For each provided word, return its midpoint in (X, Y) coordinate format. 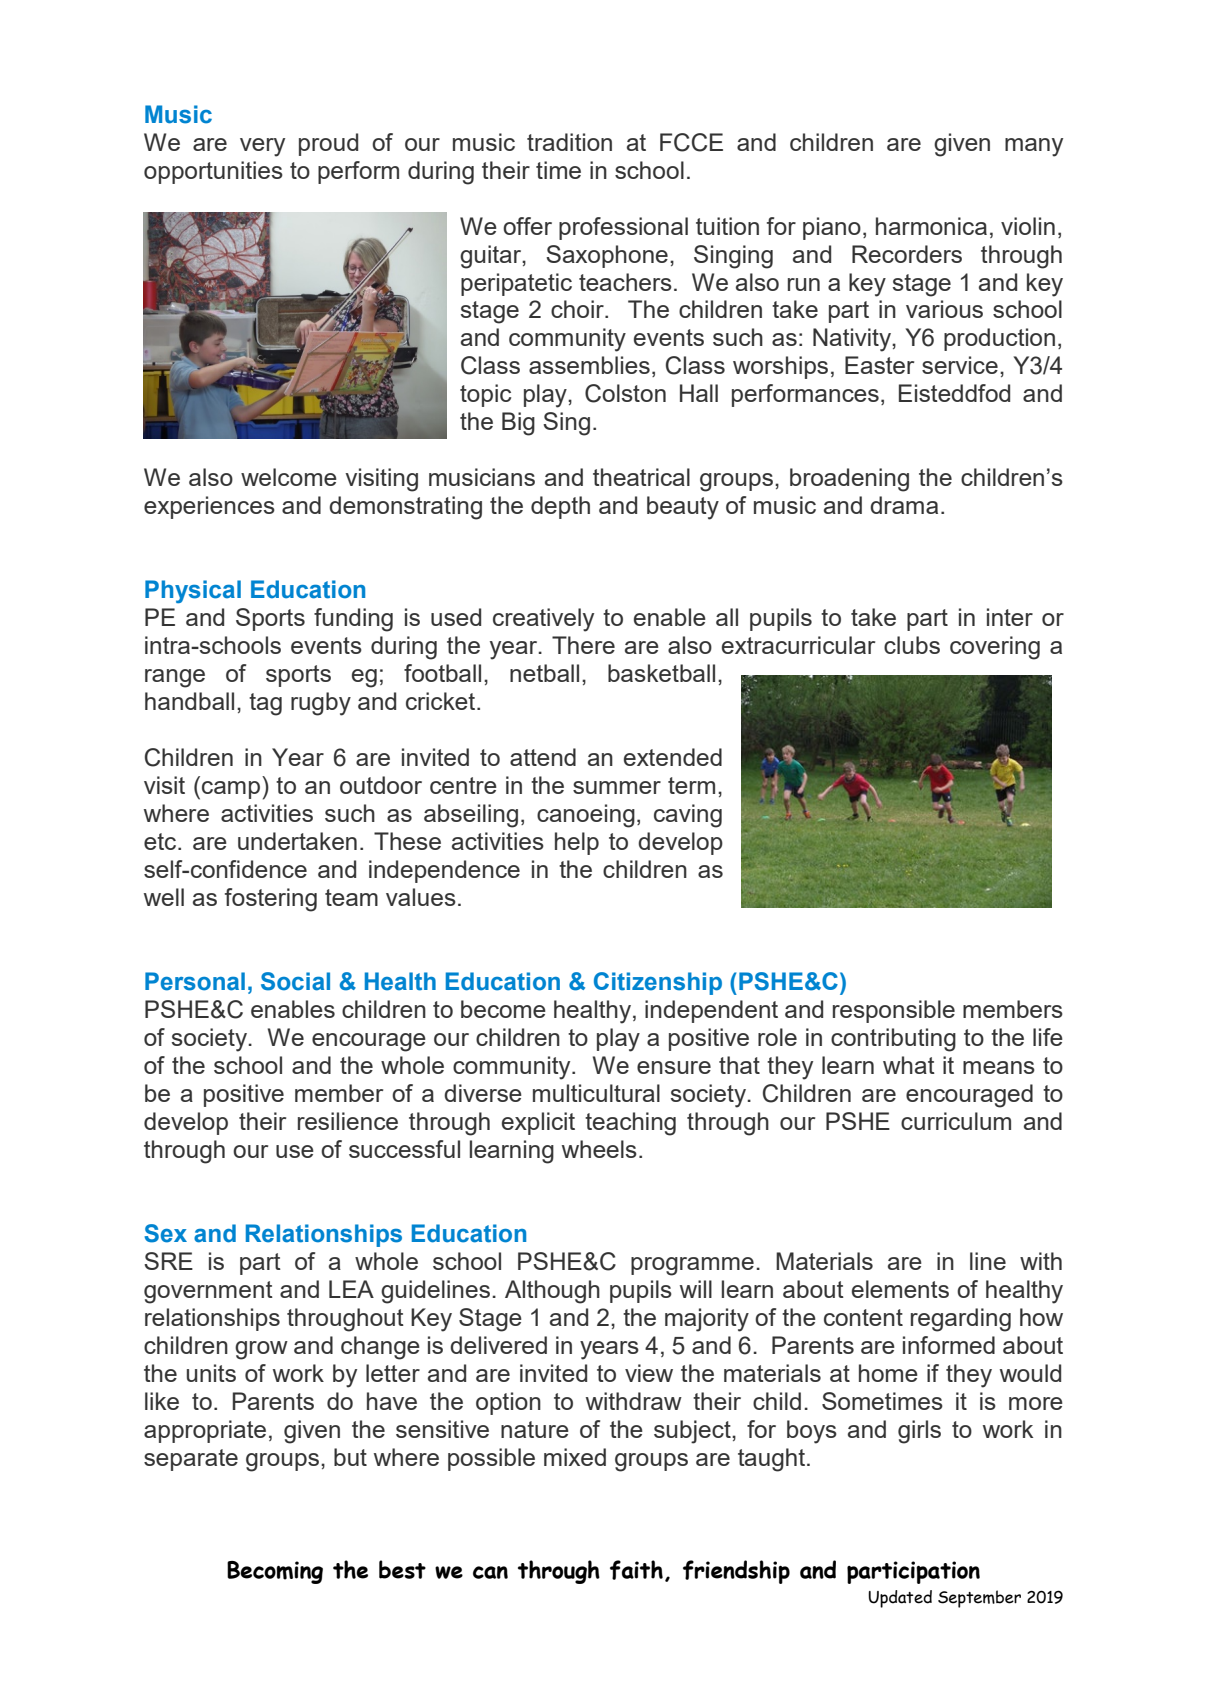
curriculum (956, 1121)
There (583, 645)
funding (353, 620)
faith (636, 1570)
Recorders (907, 254)
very (262, 147)
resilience (348, 1121)
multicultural (596, 1093)
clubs (912, 645)
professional (623, 228)
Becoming (275, 1572)
